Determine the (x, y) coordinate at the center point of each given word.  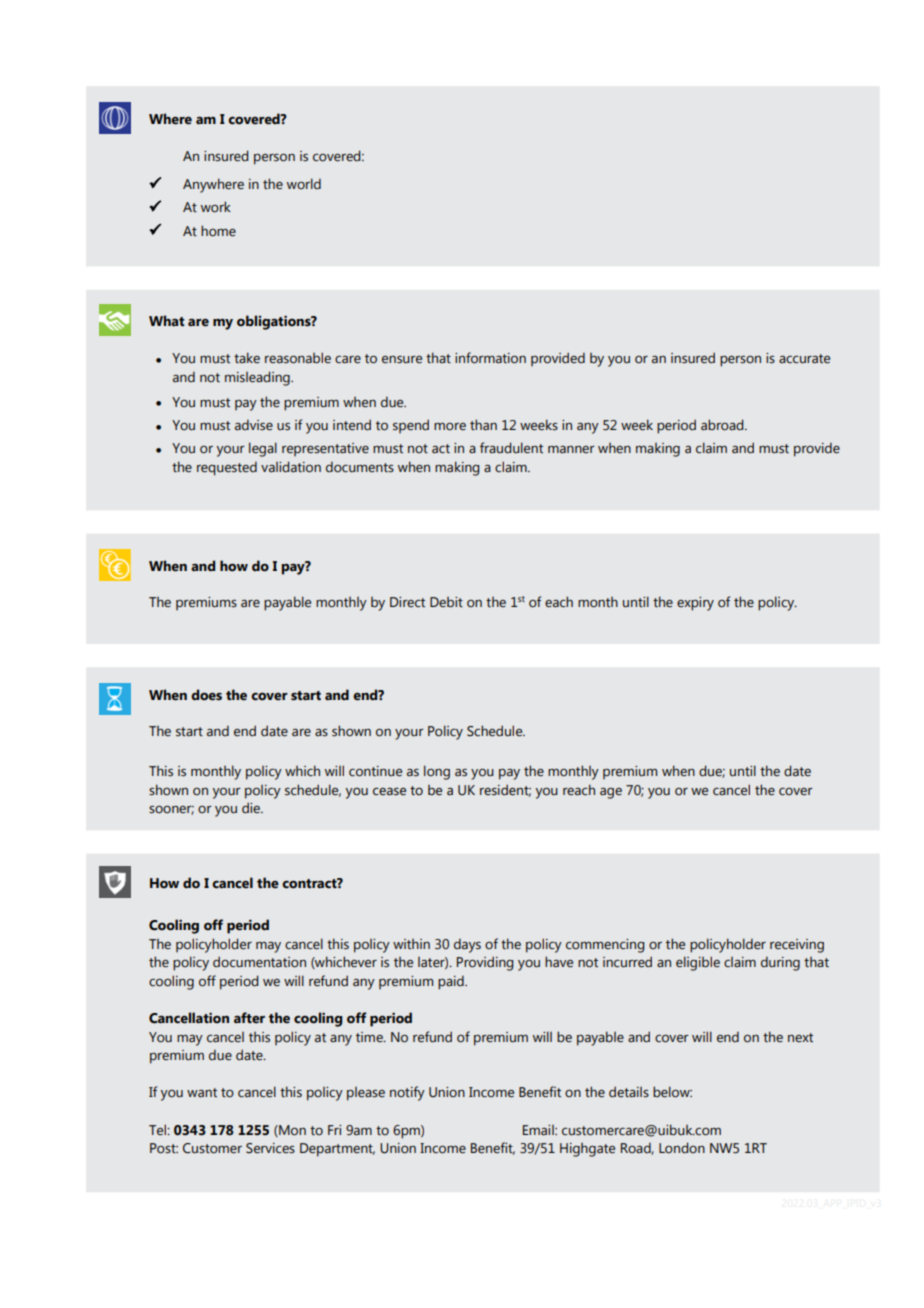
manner (571, 449)
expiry (695, 604)
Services (270, 1148)
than (483, 425)
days (467, 946)
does (206, 695)
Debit (446, 602)
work (216, 207)
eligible (698, 963)
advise (254, 425)
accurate (804, 359)
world (304, 183)
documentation (259, 962)
